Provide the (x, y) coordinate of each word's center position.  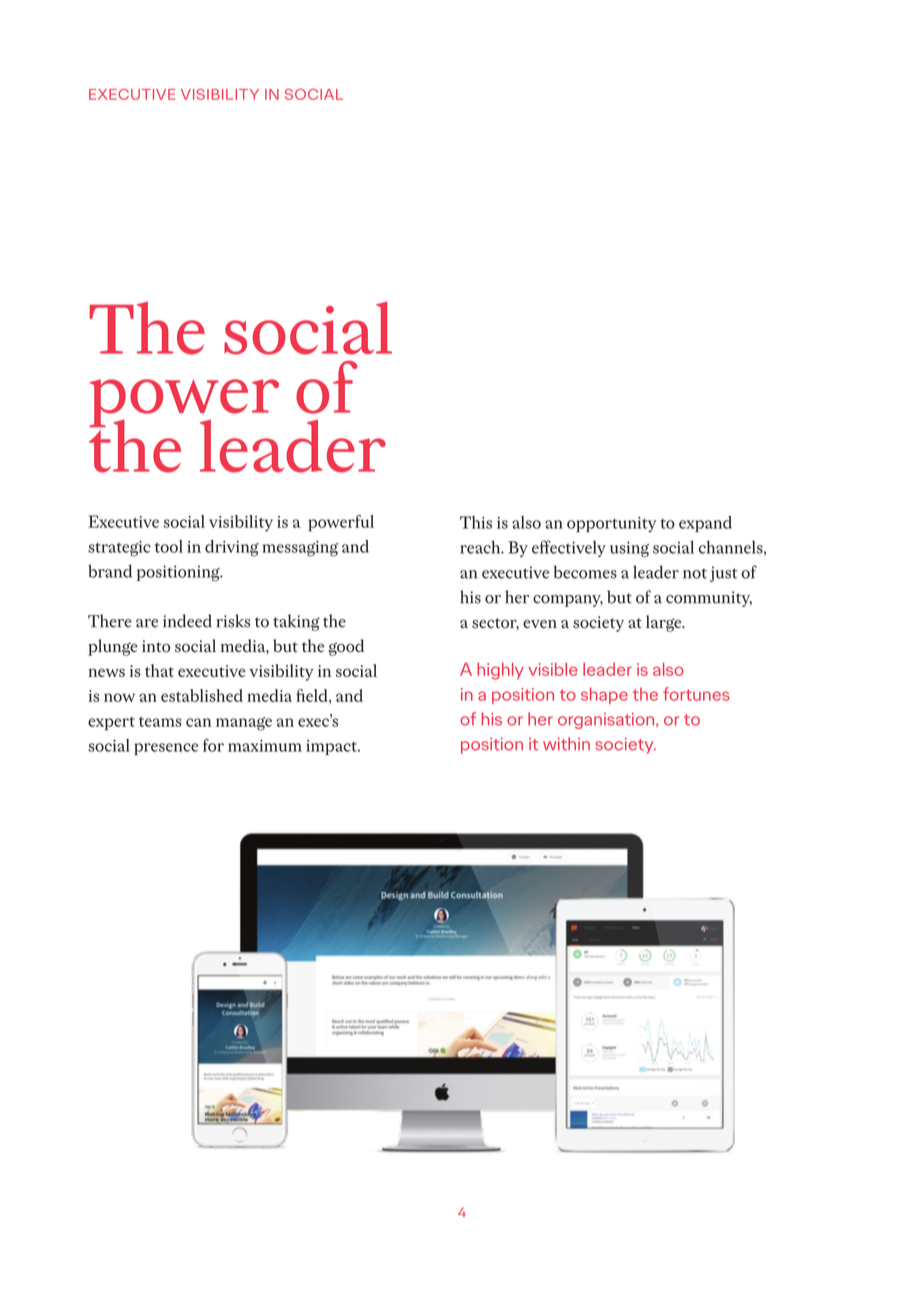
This (476, 522)
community (709, 599)
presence (166, 749)
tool (169, 546)
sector (495, 624)
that (159, 670)
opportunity (611, 525)
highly (500, 671)
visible (553, 669)
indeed (187, 621)
